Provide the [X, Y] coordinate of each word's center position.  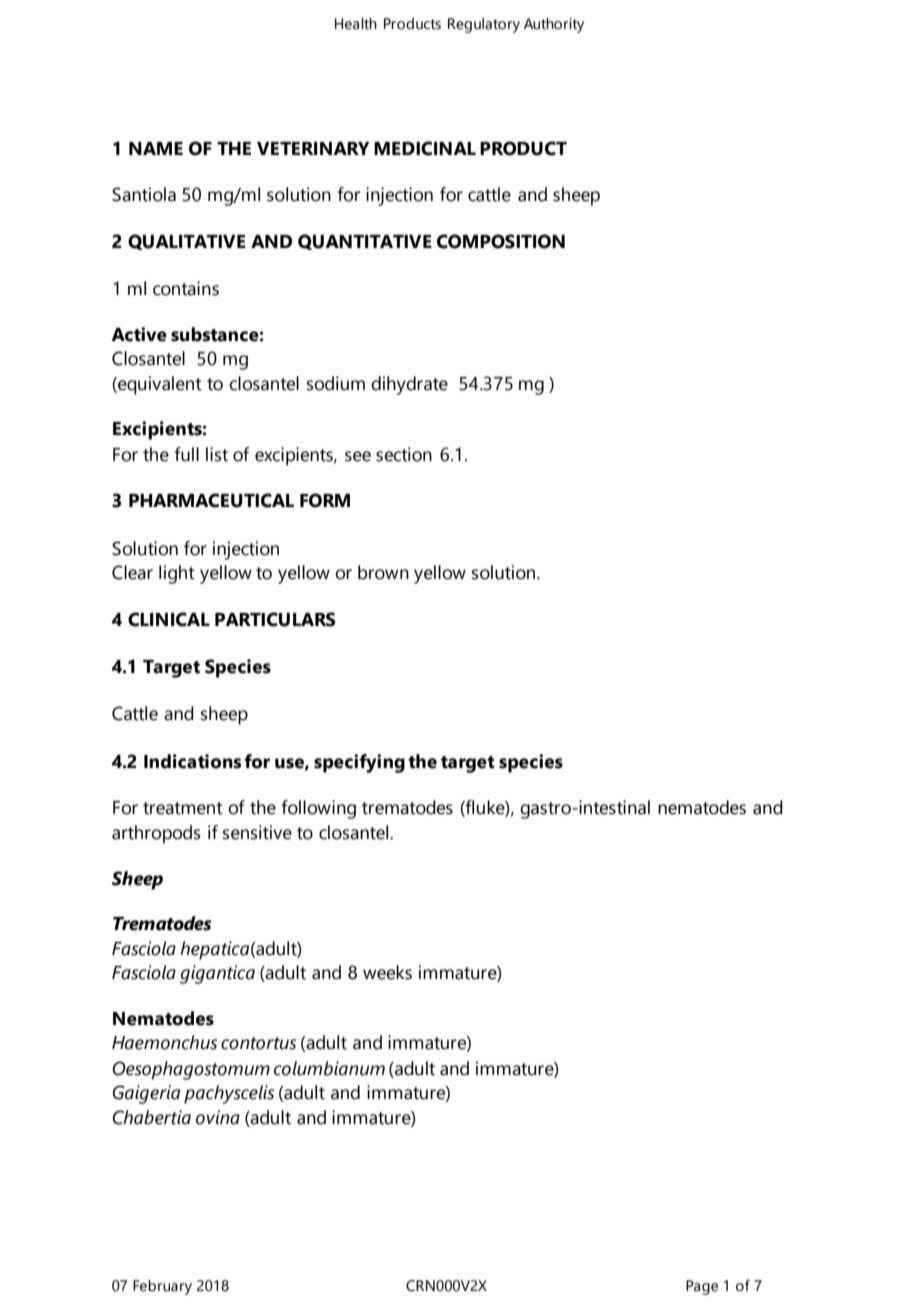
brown [383, 572]
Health [356, 24]
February [162, 1287]
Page [702, 1287]
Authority [554, 25]
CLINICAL [169, 619]
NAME [156, 148]
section [404, 454]
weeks [387, 972]
